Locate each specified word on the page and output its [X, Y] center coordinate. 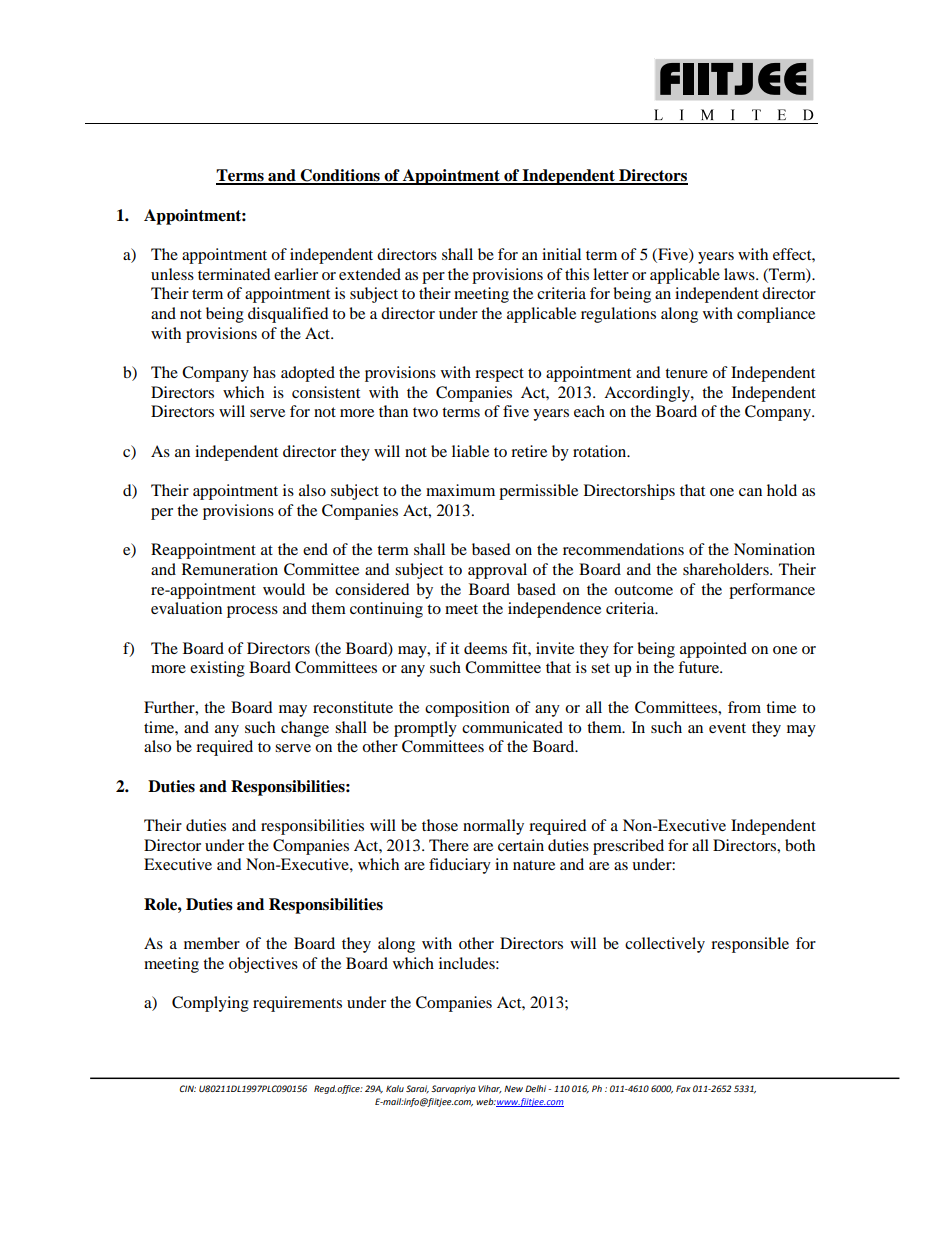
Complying [210, 1004]
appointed [713, 650]
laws [740, 274]
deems [485, 648]
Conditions [340, 176]
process [252, 612]
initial [561, 254]
